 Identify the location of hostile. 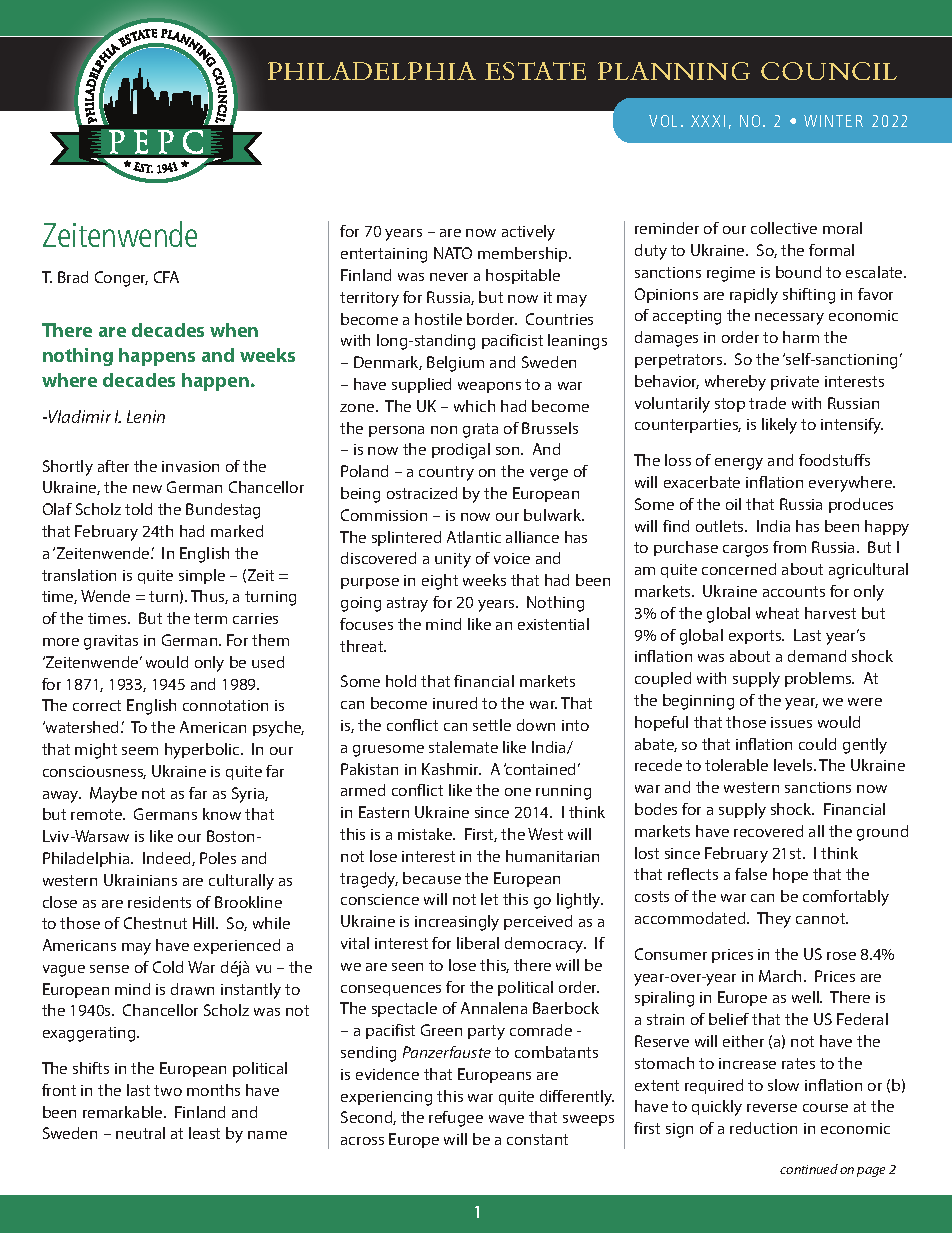
(438, 319).
